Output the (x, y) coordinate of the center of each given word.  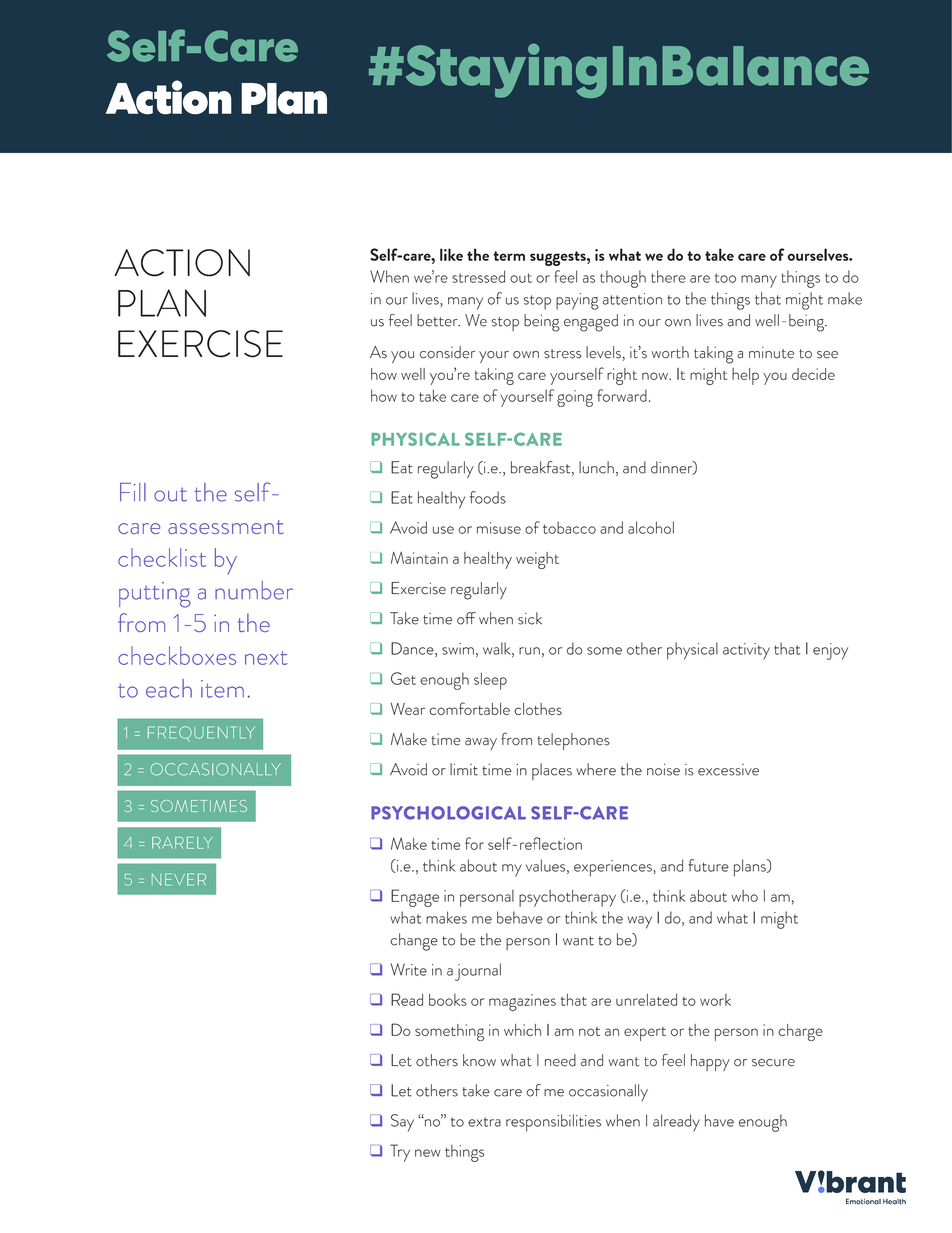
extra (484, 1122)
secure (773, 1063)
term (509, 256)
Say (402, 1123)
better (438, 320)
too (725, 278)
